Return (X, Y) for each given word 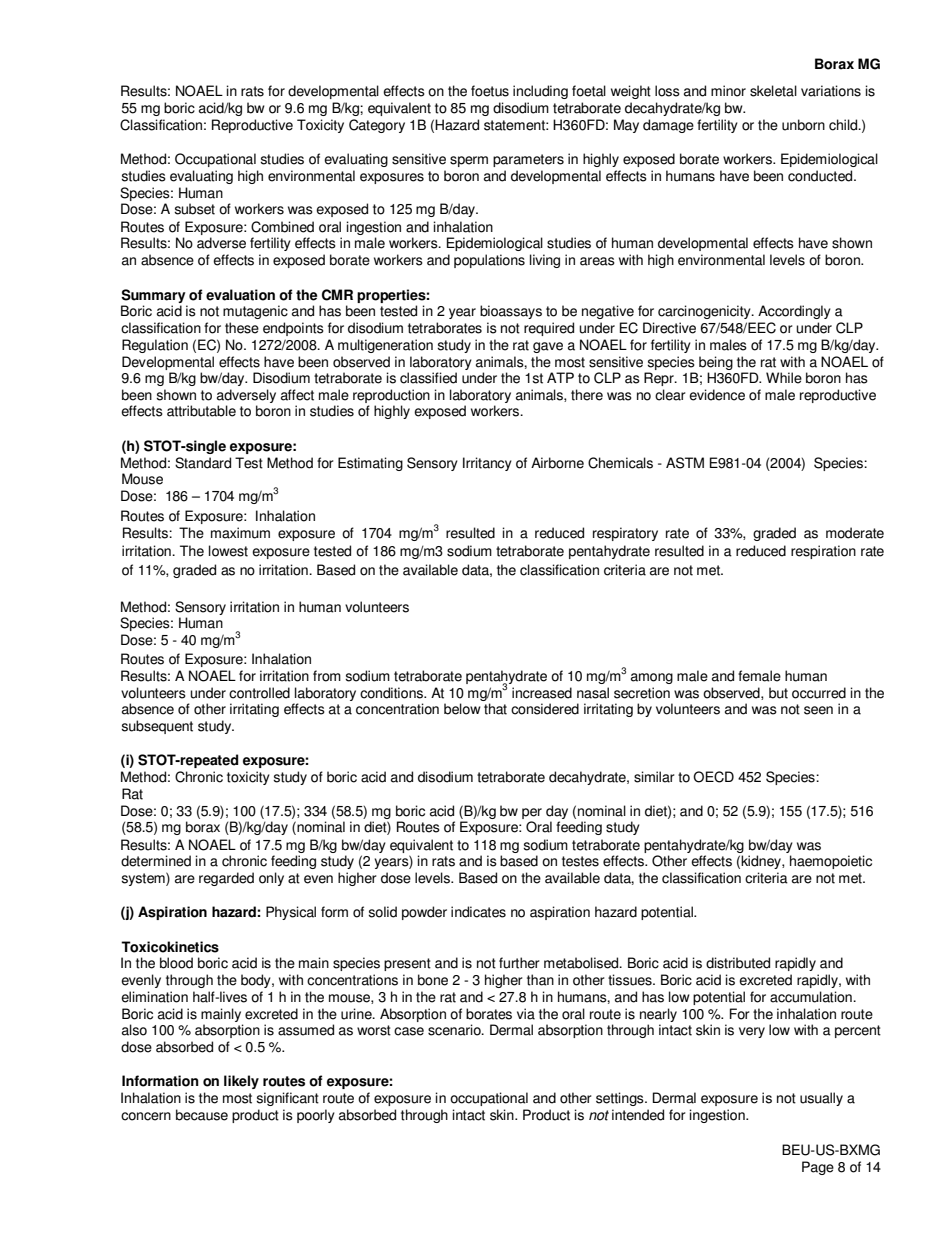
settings (621, 1099)
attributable (201, 411)
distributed (738, 963)
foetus (490, 91)
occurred (819, 693)
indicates (478, 912)
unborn (803, 125)
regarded (226, 879)
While (784, 378)
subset (194, 209)
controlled (259, 693)
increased (542, 693)
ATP (560, 377)
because (202, 1115)
